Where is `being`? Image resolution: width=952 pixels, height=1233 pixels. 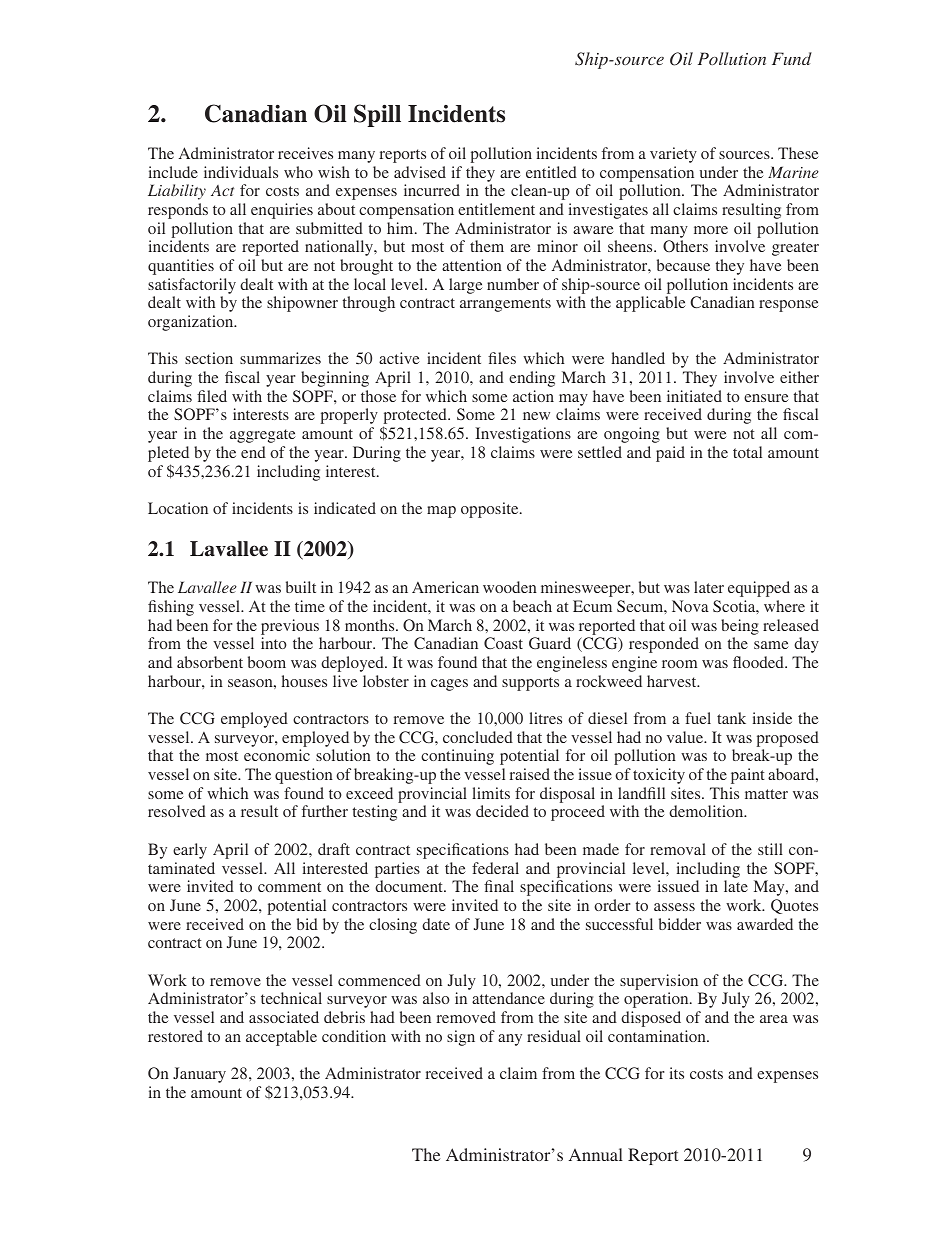 being is located at coordinates (740, 627).
